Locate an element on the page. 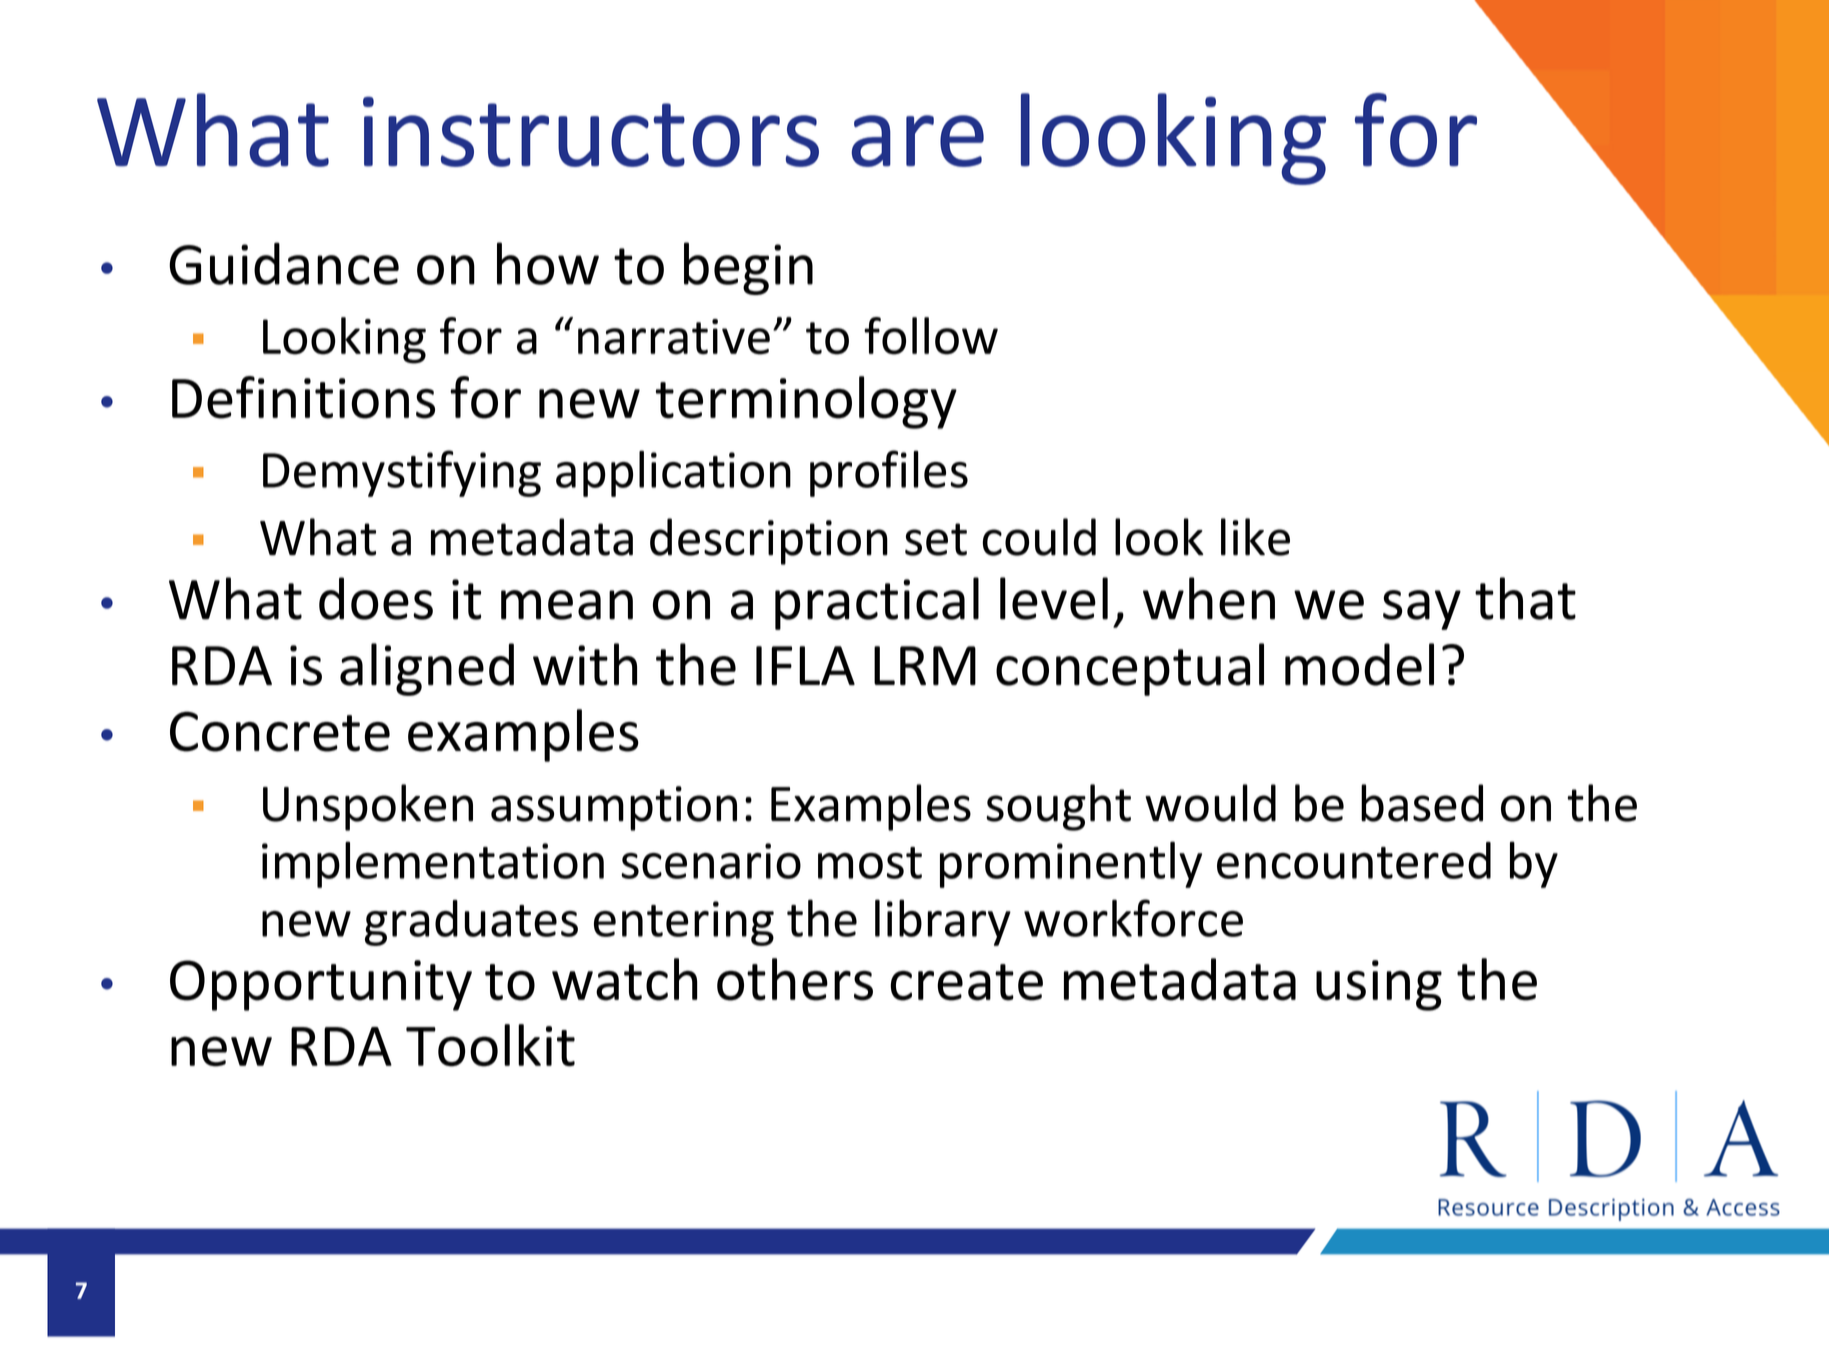 The image size is (1829, 1372). Toolkit is located at coordinates (490, 1045).
